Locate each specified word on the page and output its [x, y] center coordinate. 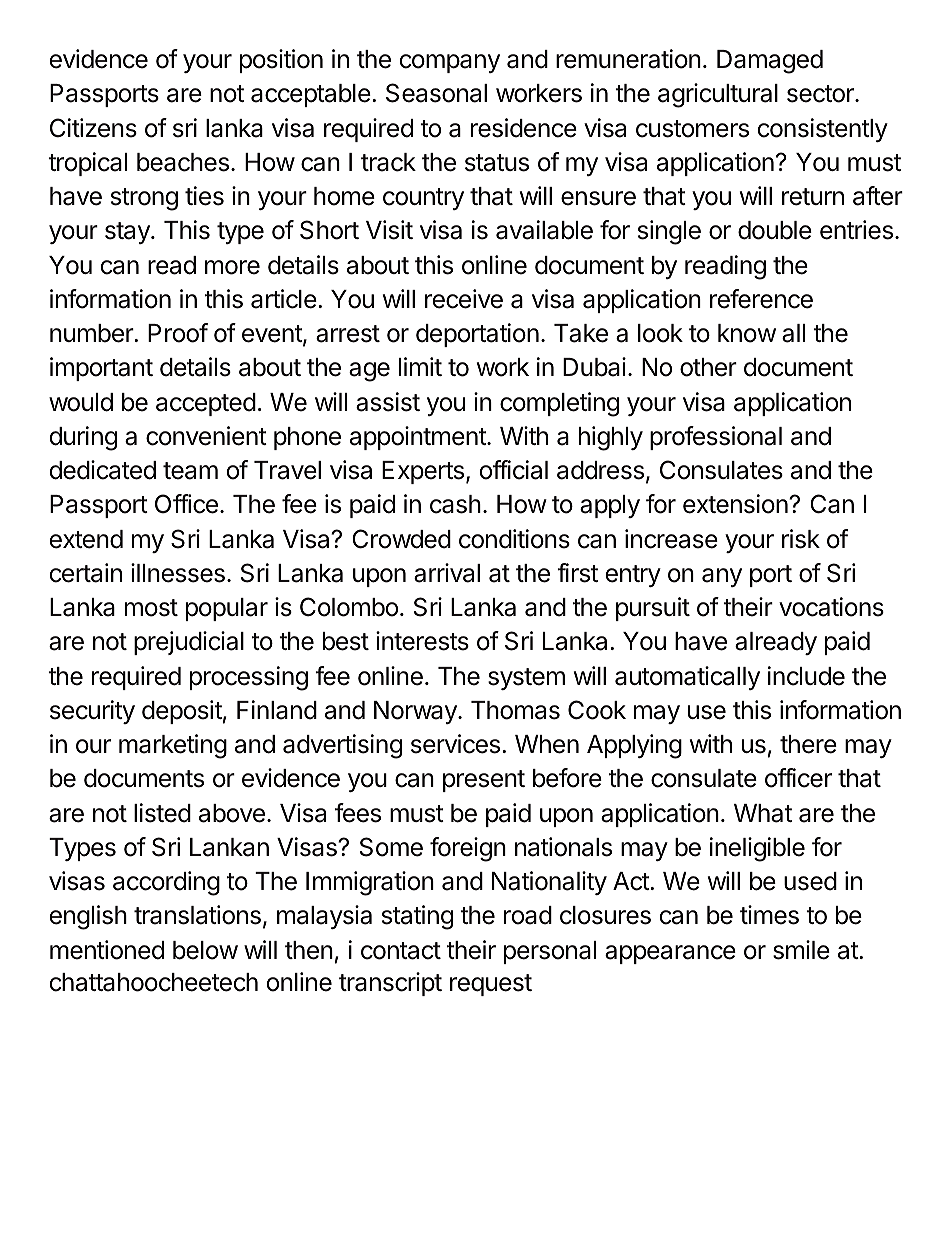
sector [821, 94]
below [205, 950]
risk [801, 539]
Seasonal [436, 93]
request [491, 985]
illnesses [178, 573]
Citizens [93, 128]
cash [455, 504]
